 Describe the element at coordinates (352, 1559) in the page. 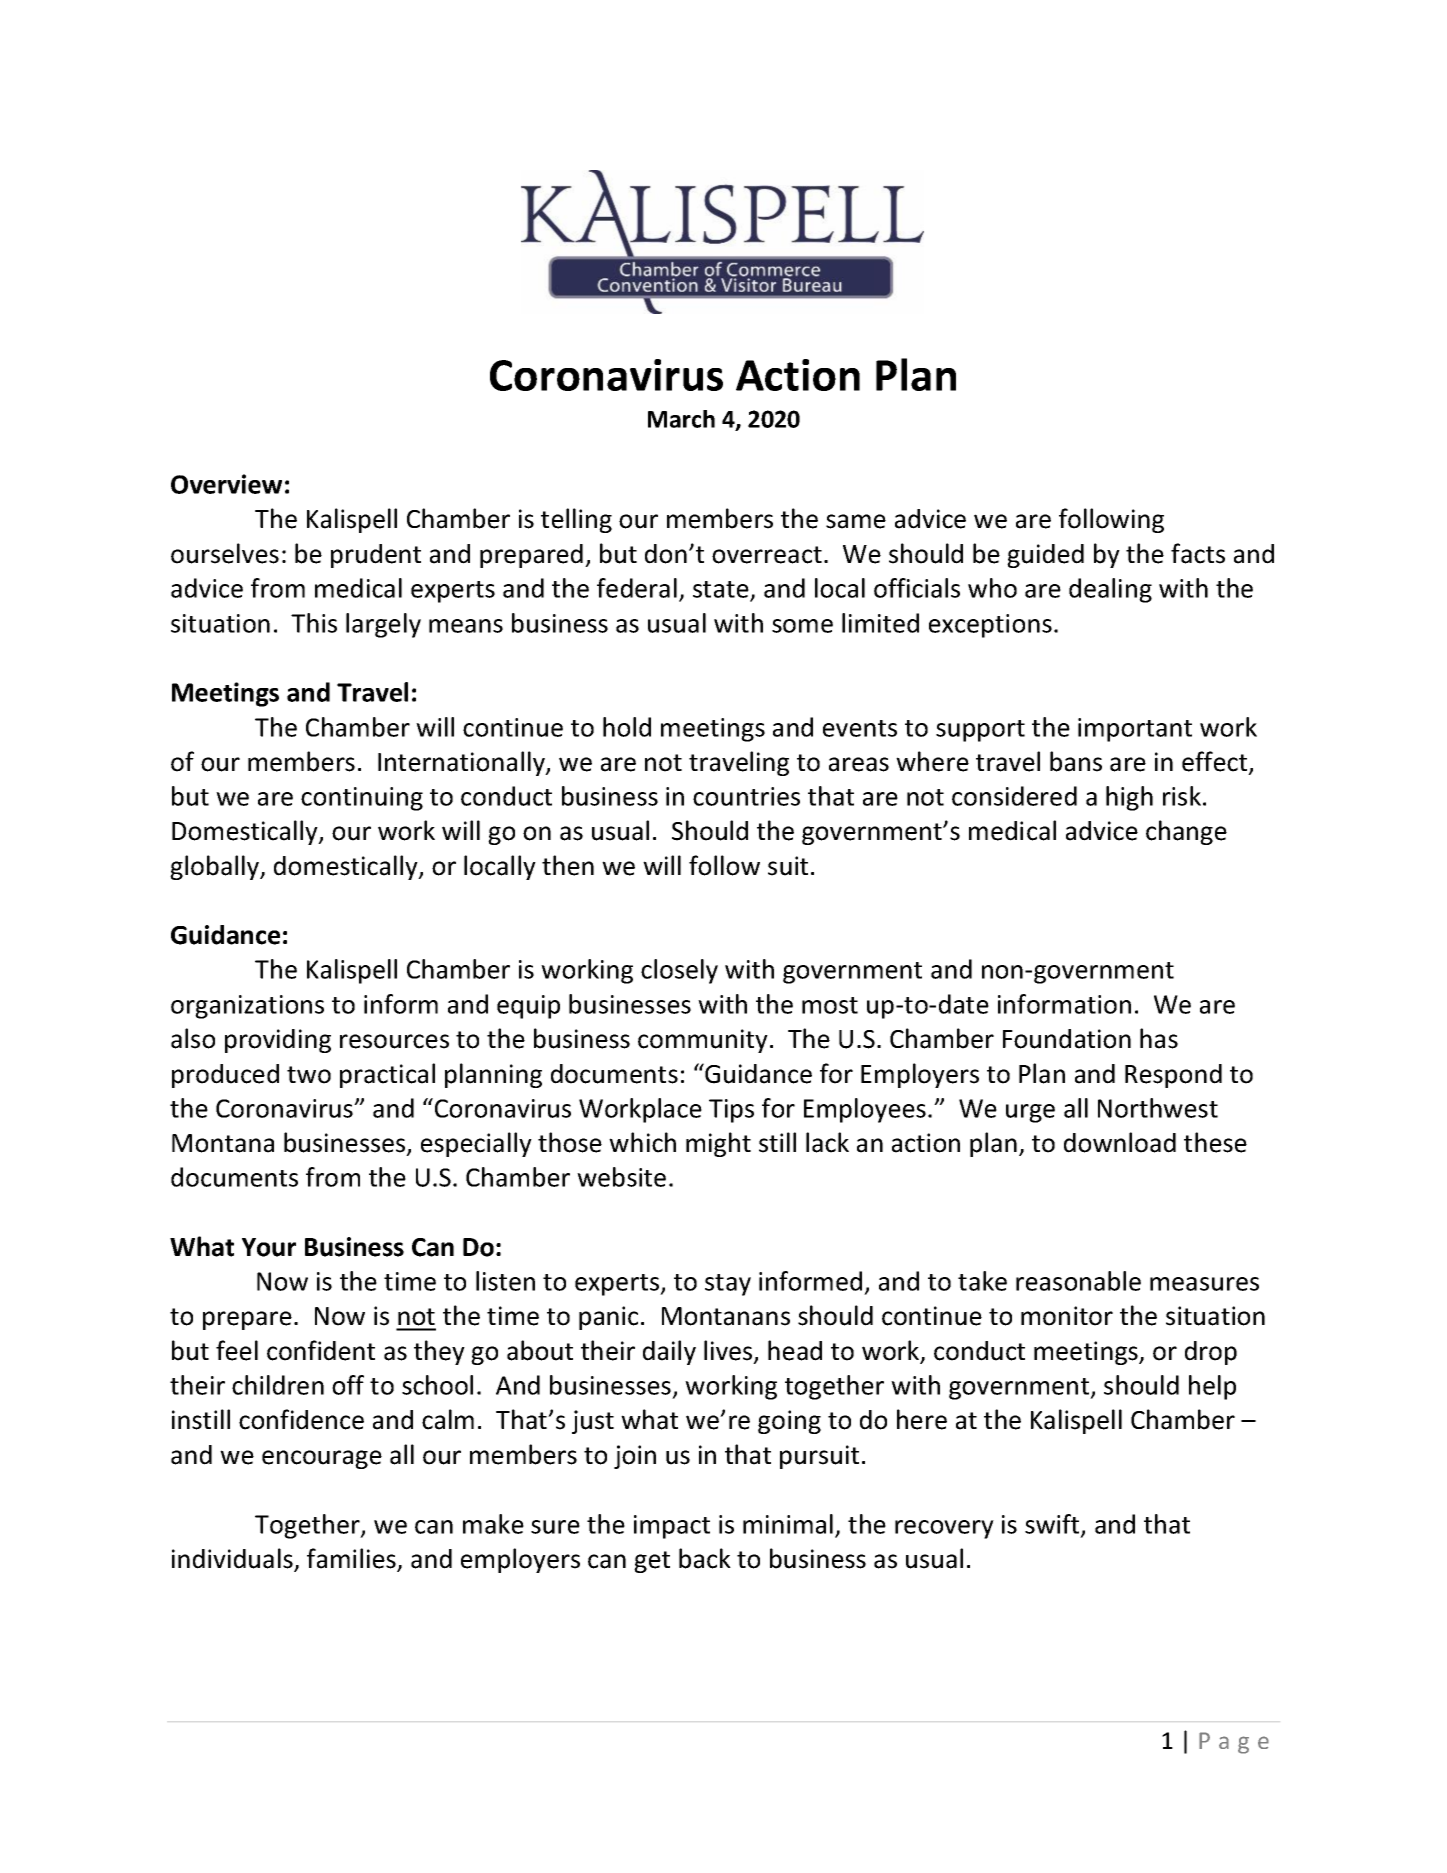

I see `families` at that location.
